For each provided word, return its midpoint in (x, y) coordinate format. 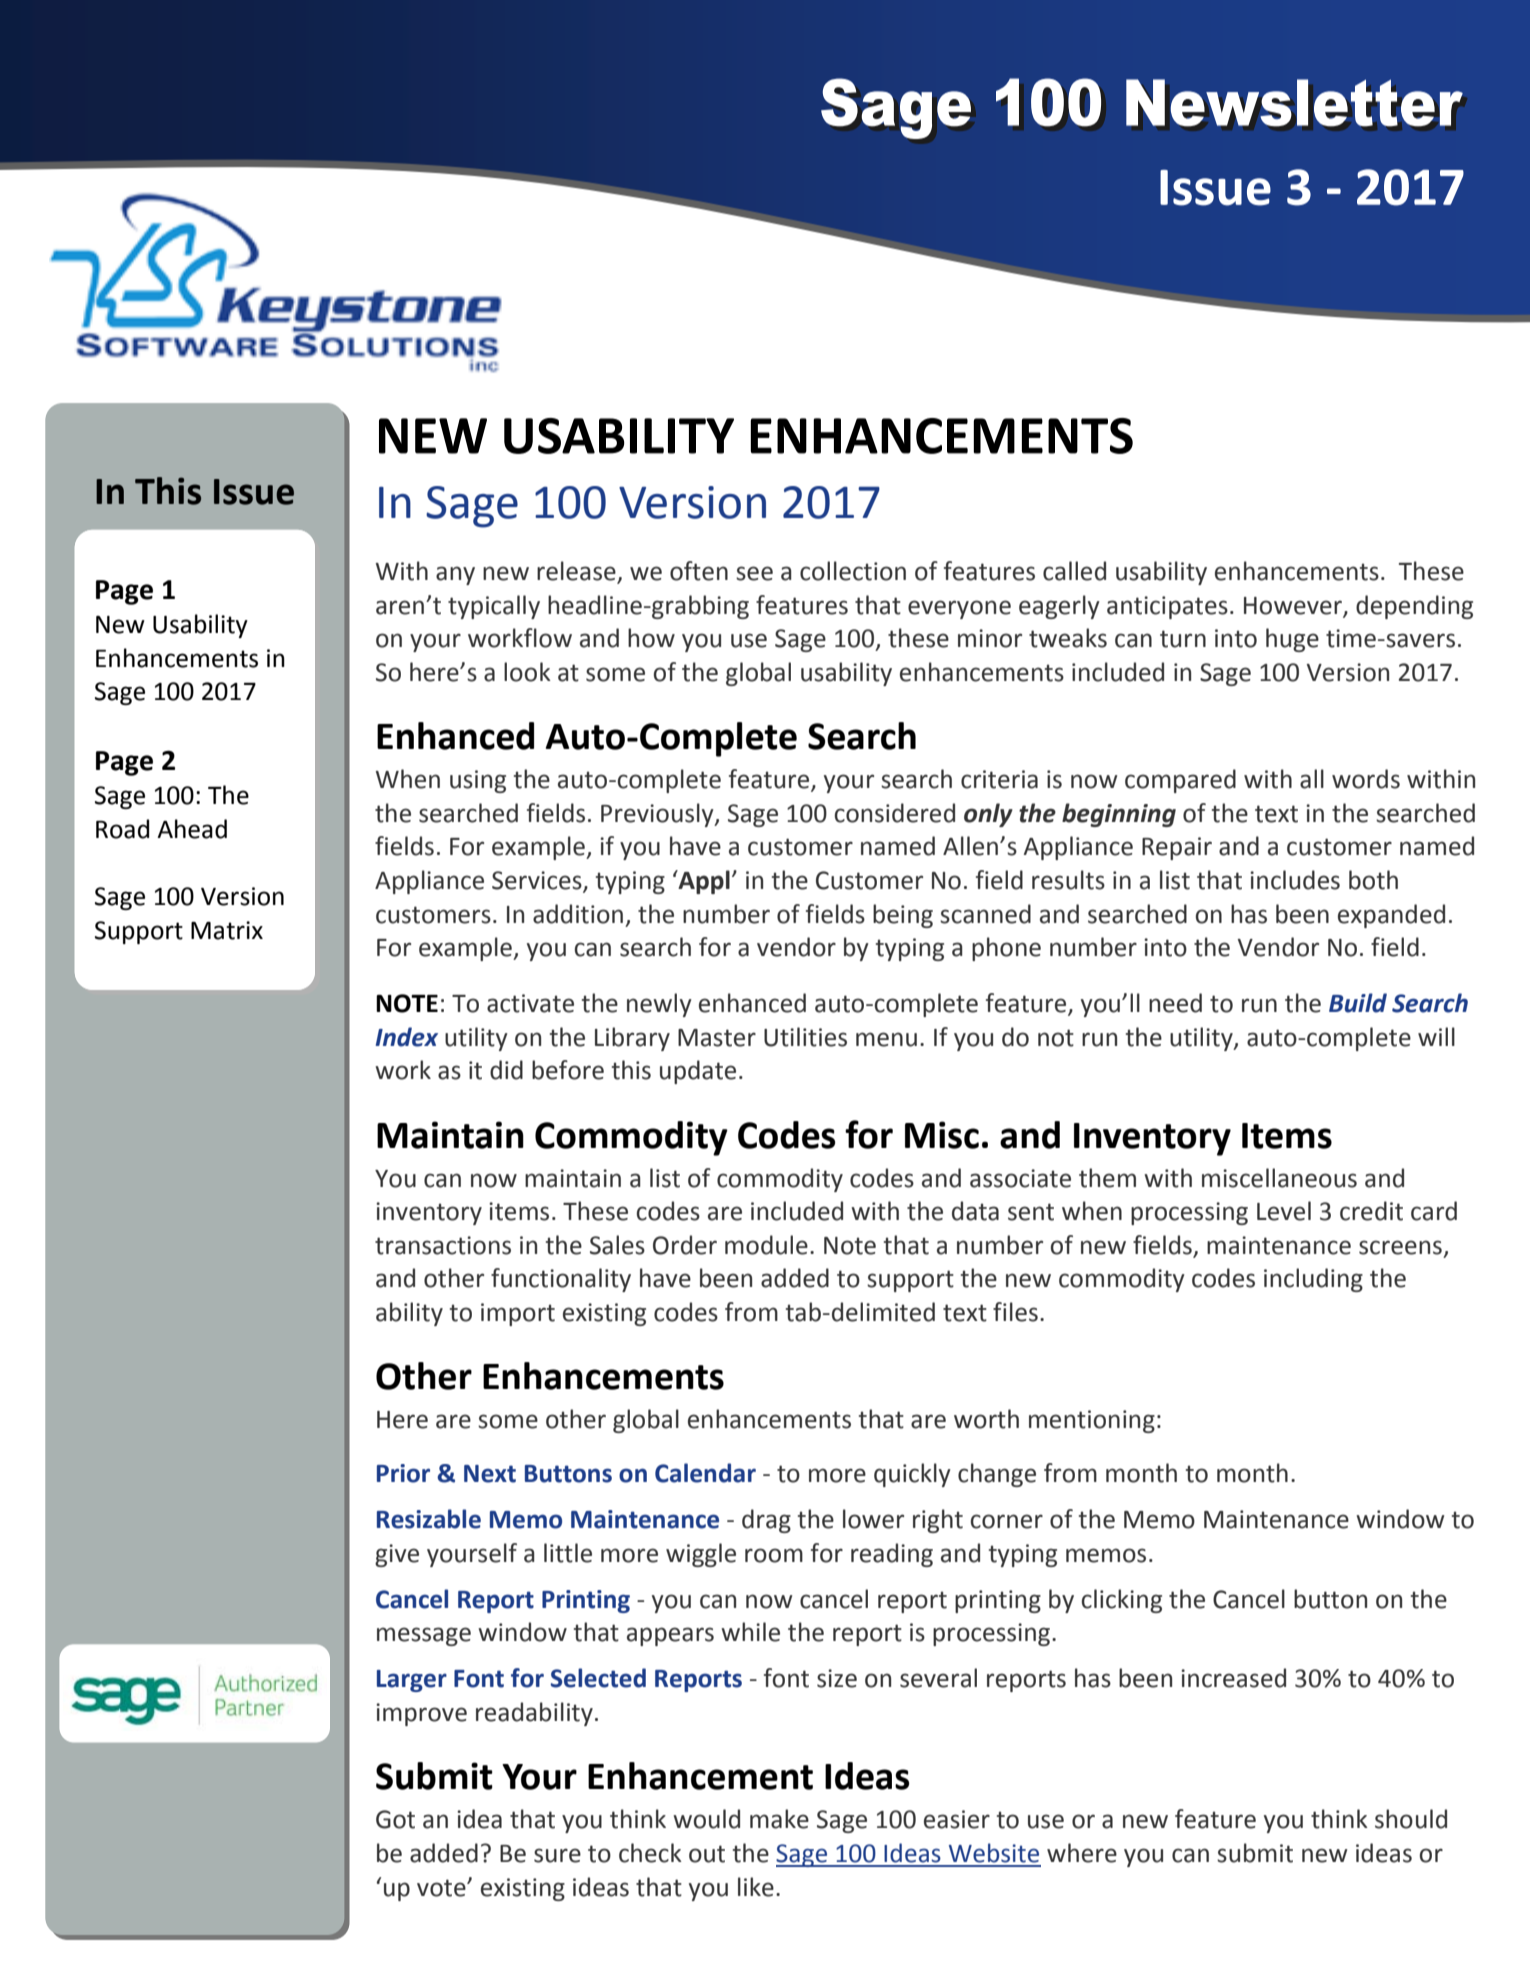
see (754, 573)
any (455, 575)
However (1293, 606)
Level (1284, 1211)
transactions (443, 1245)
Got (395, 1819)
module (766, 1245)
